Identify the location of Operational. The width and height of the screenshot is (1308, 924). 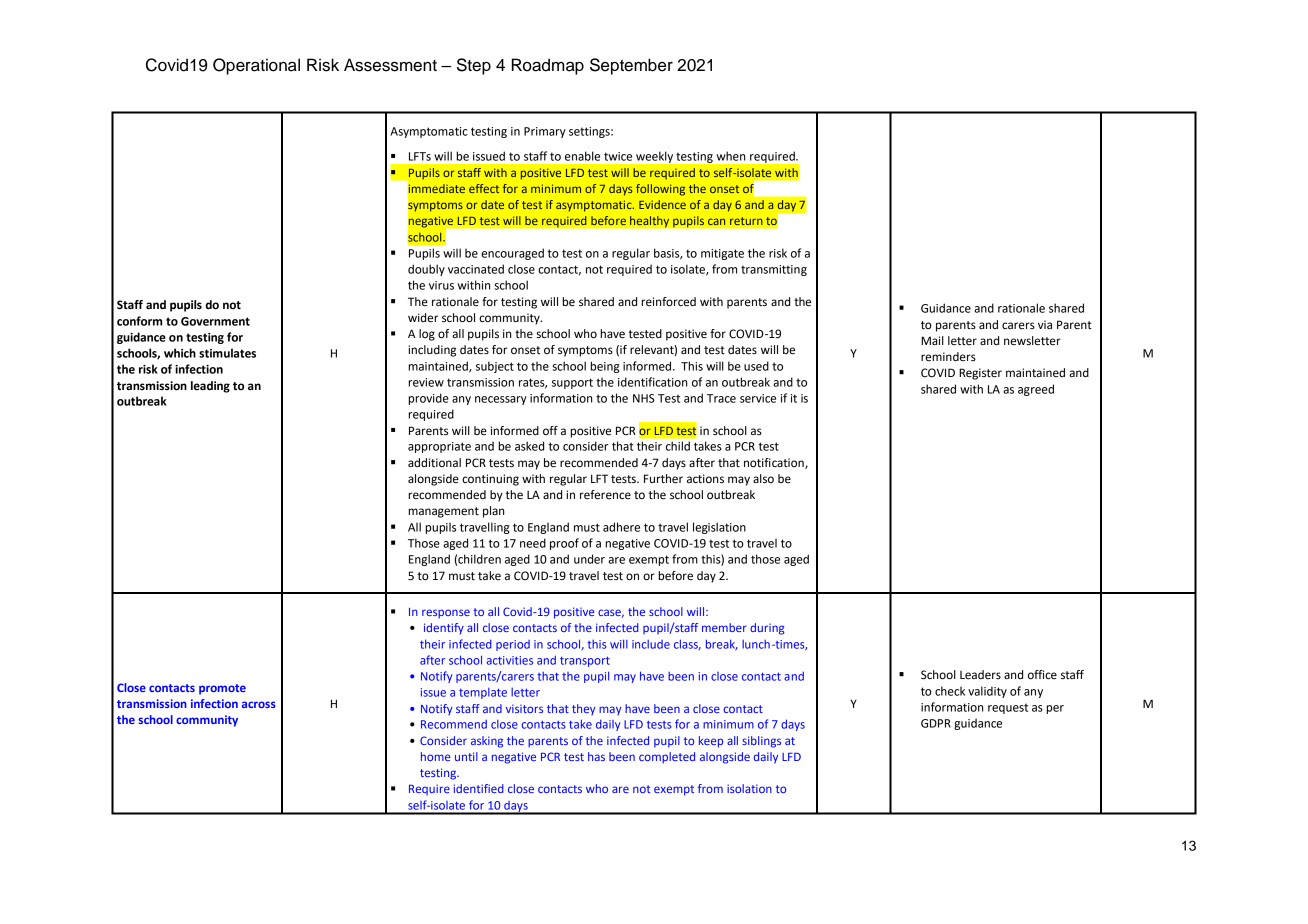
(256, 66).
